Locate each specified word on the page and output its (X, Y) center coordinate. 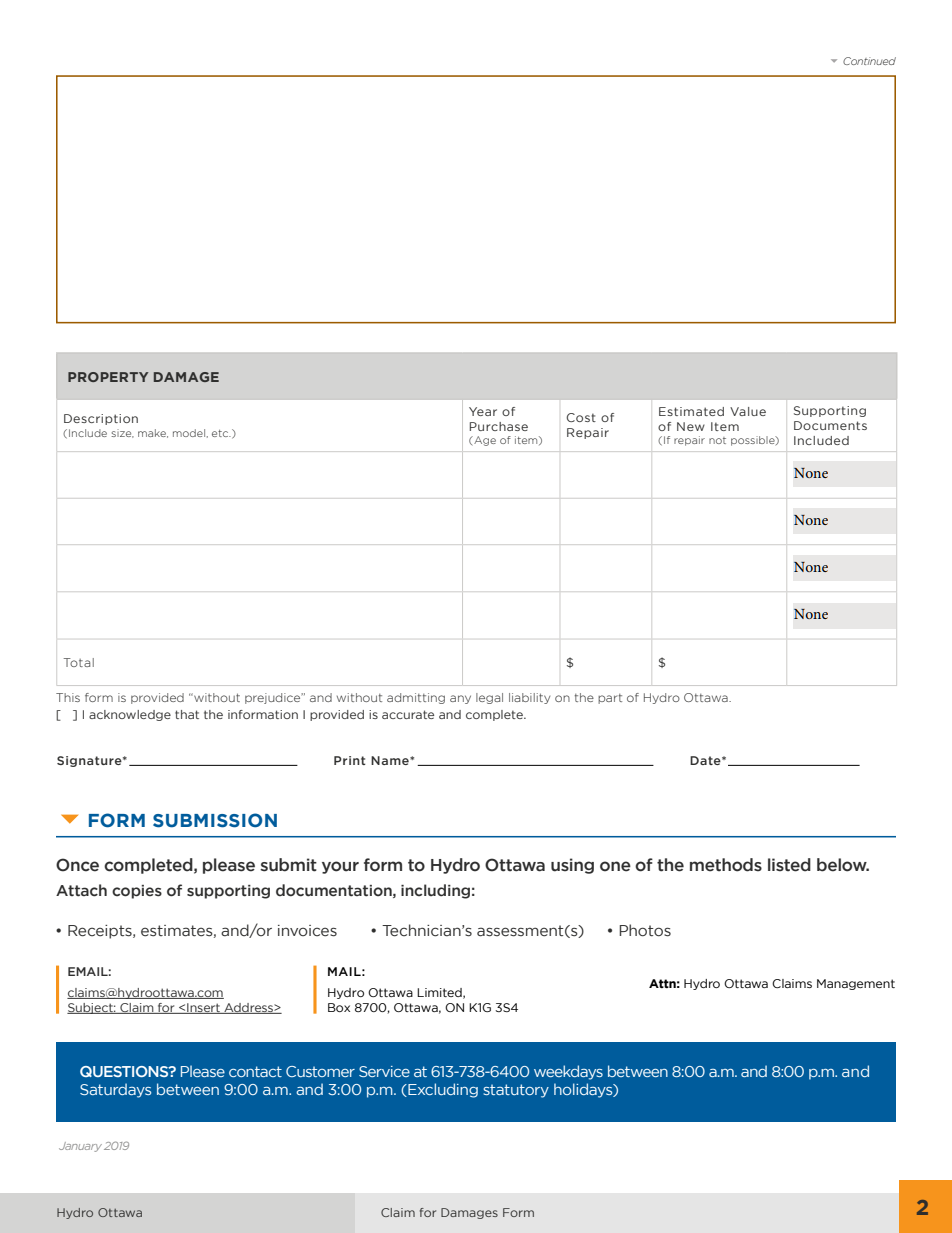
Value (748, 411)
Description (101, 419)
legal (489, 698)
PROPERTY (108, 377)
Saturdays (115, 1090)
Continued (869, 61)
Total (79, 662)
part (610, 699)
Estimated (691, 411)
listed (789, 865)
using (572, 866)
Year (483, 411)
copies (137, 892)
